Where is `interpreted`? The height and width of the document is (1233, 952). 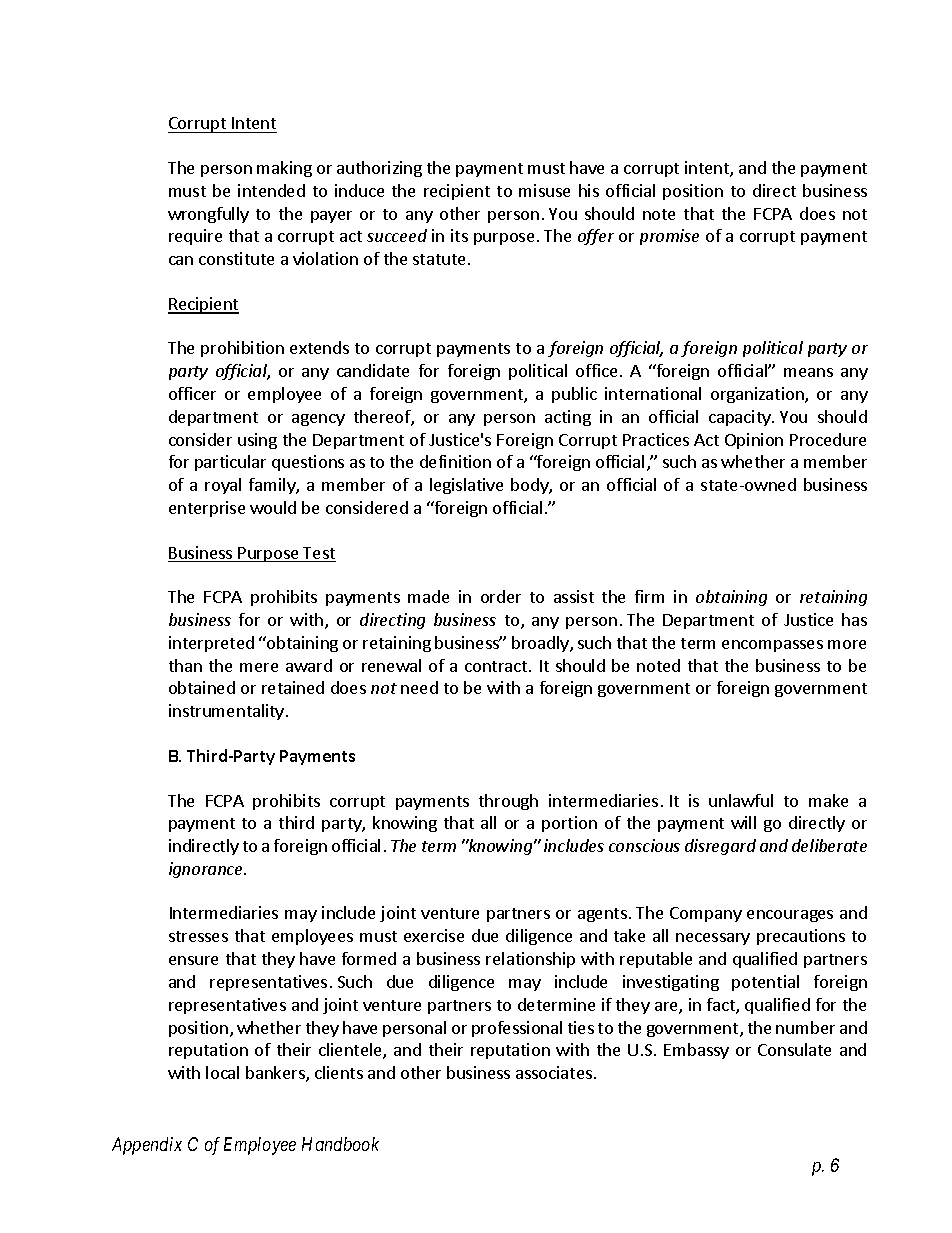 interpreted is located at coordinates (211, 644).
